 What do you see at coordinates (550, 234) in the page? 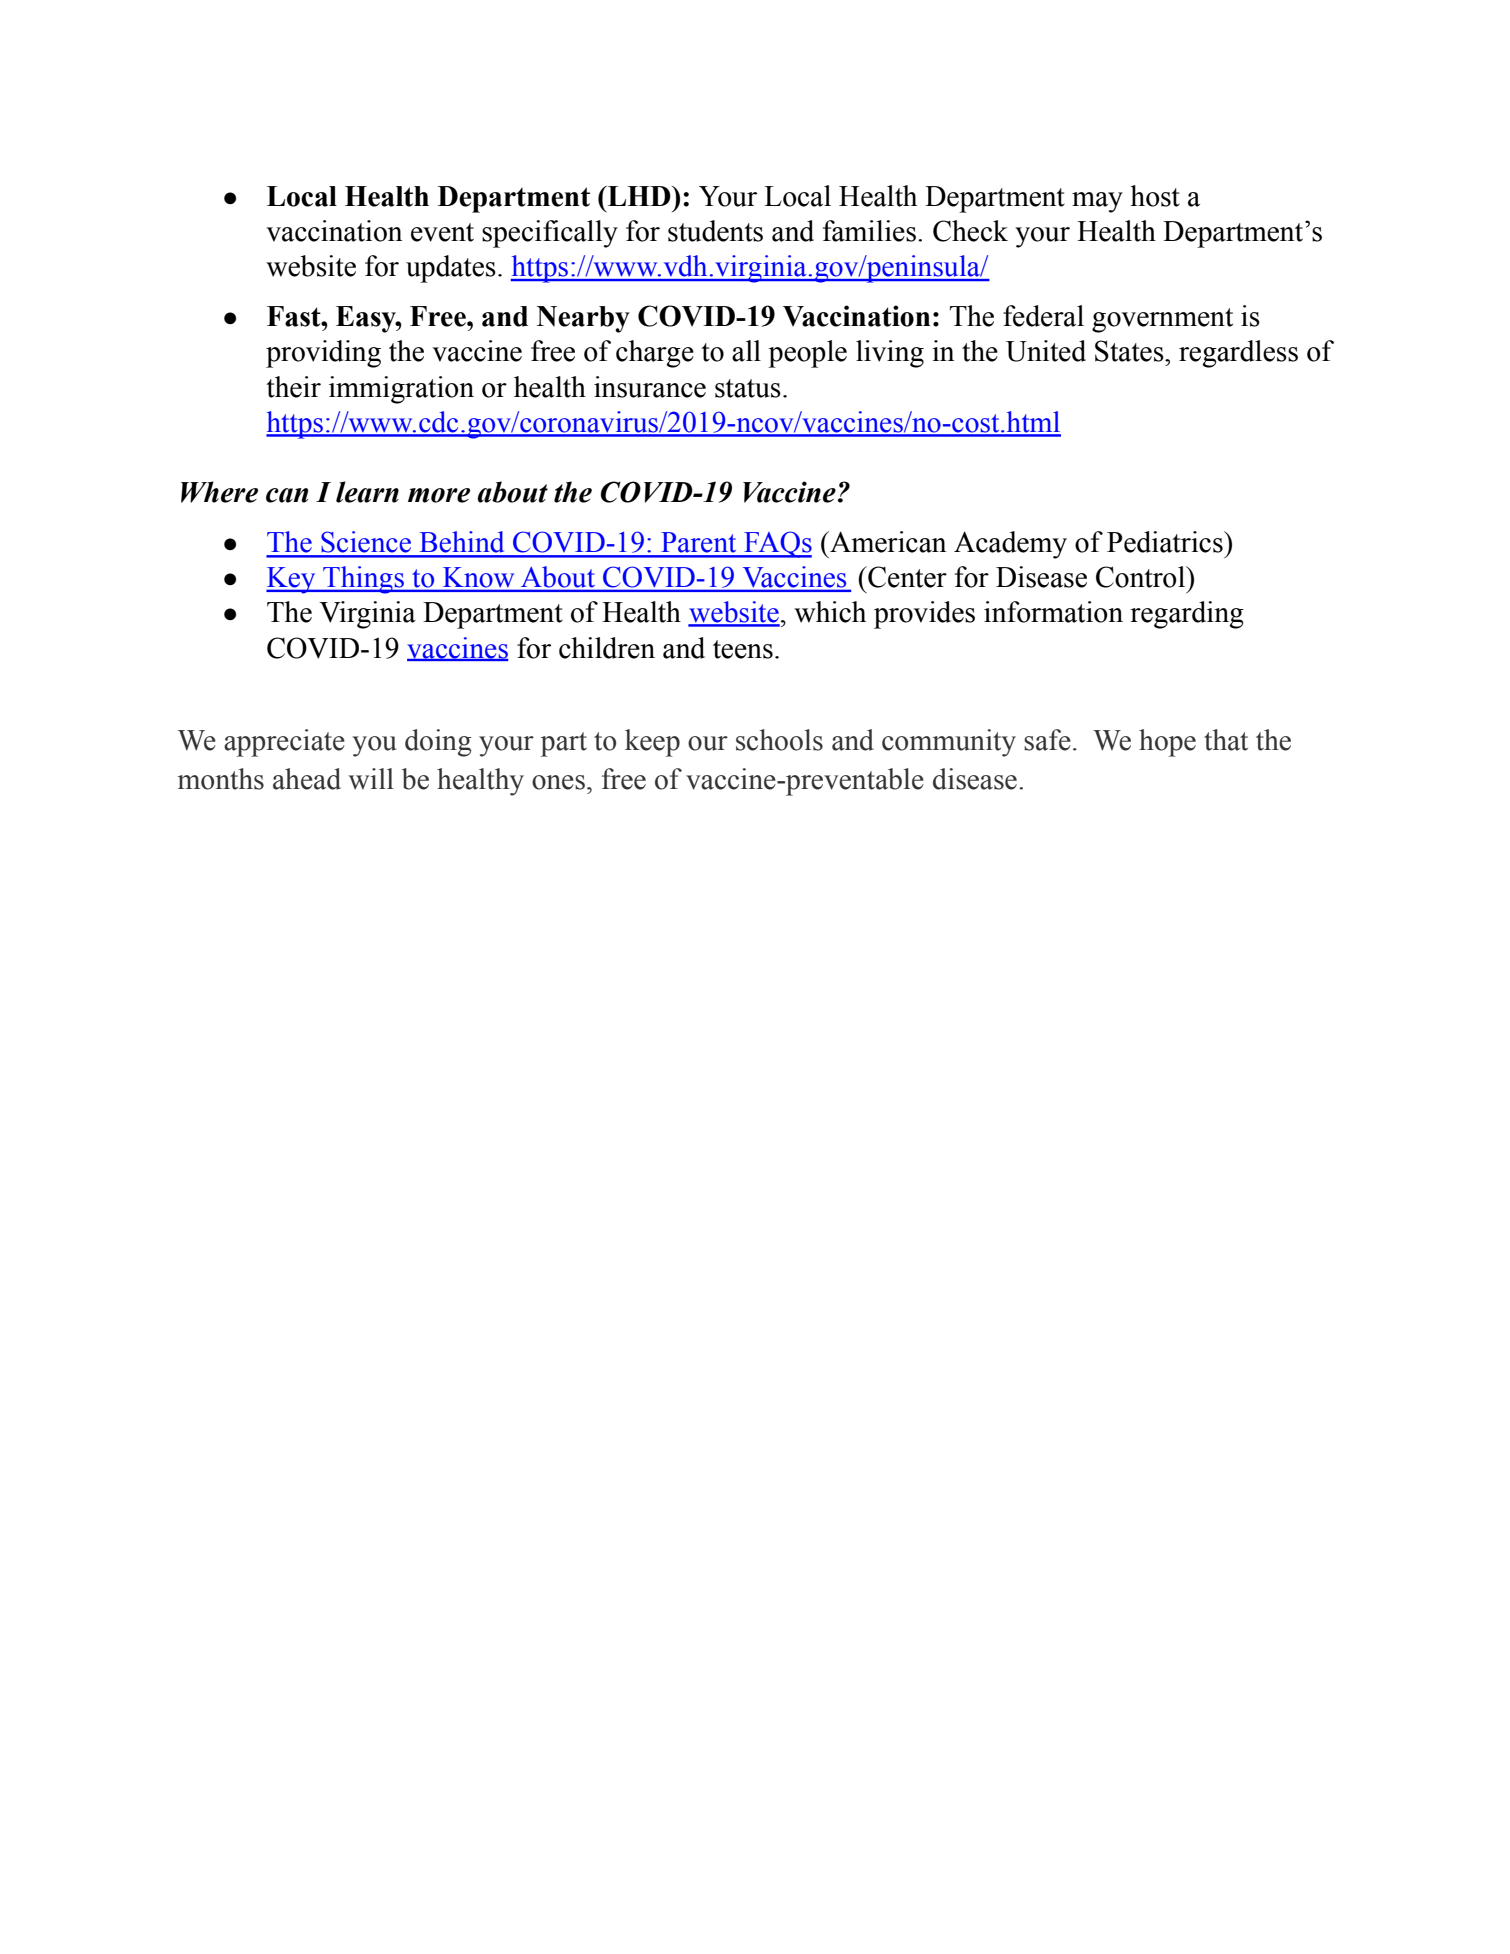
I see `specifically` at bounding box center [550, 234].
